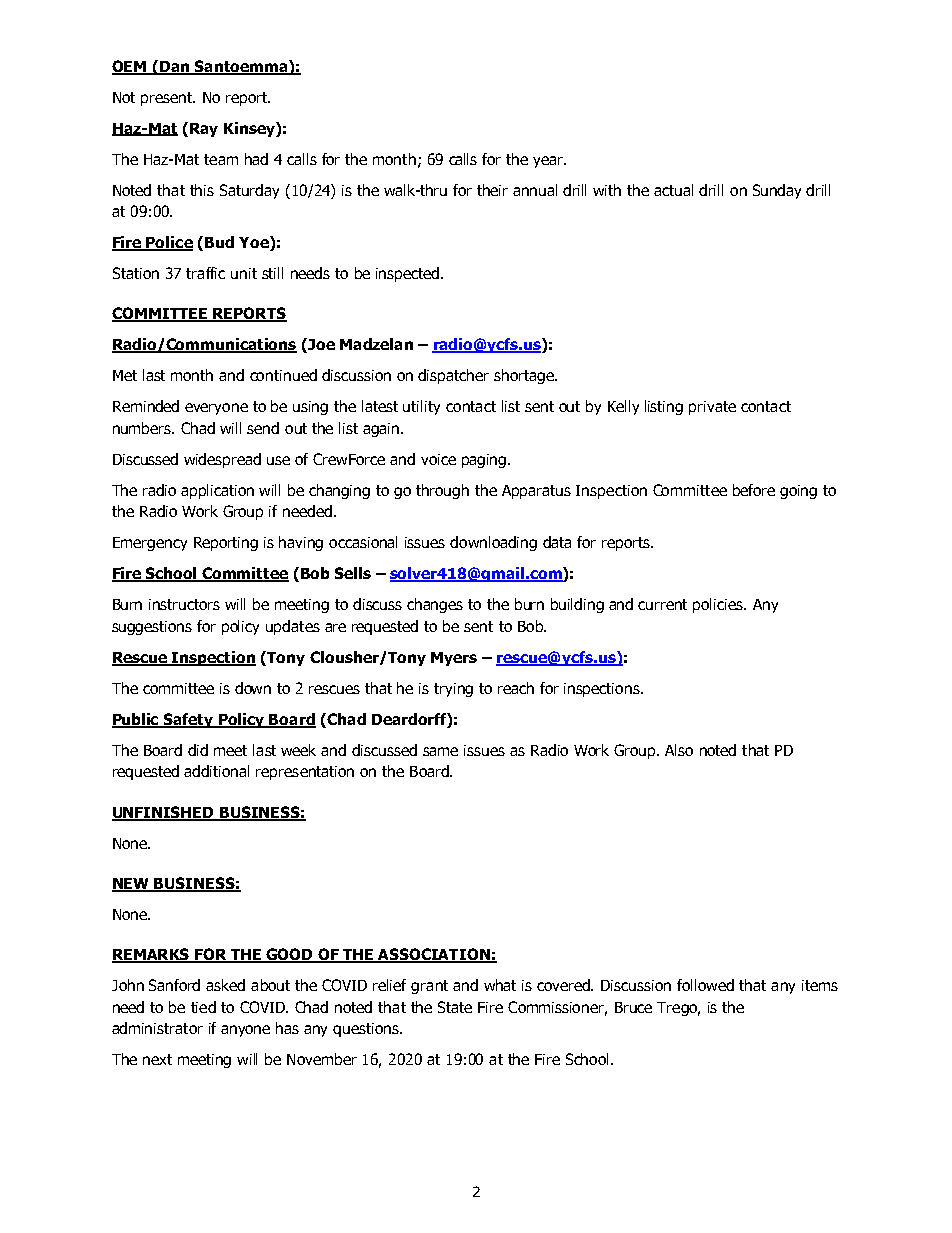 This image has height=1233, width=952. I want to click on instructors, so click(184, 604).
